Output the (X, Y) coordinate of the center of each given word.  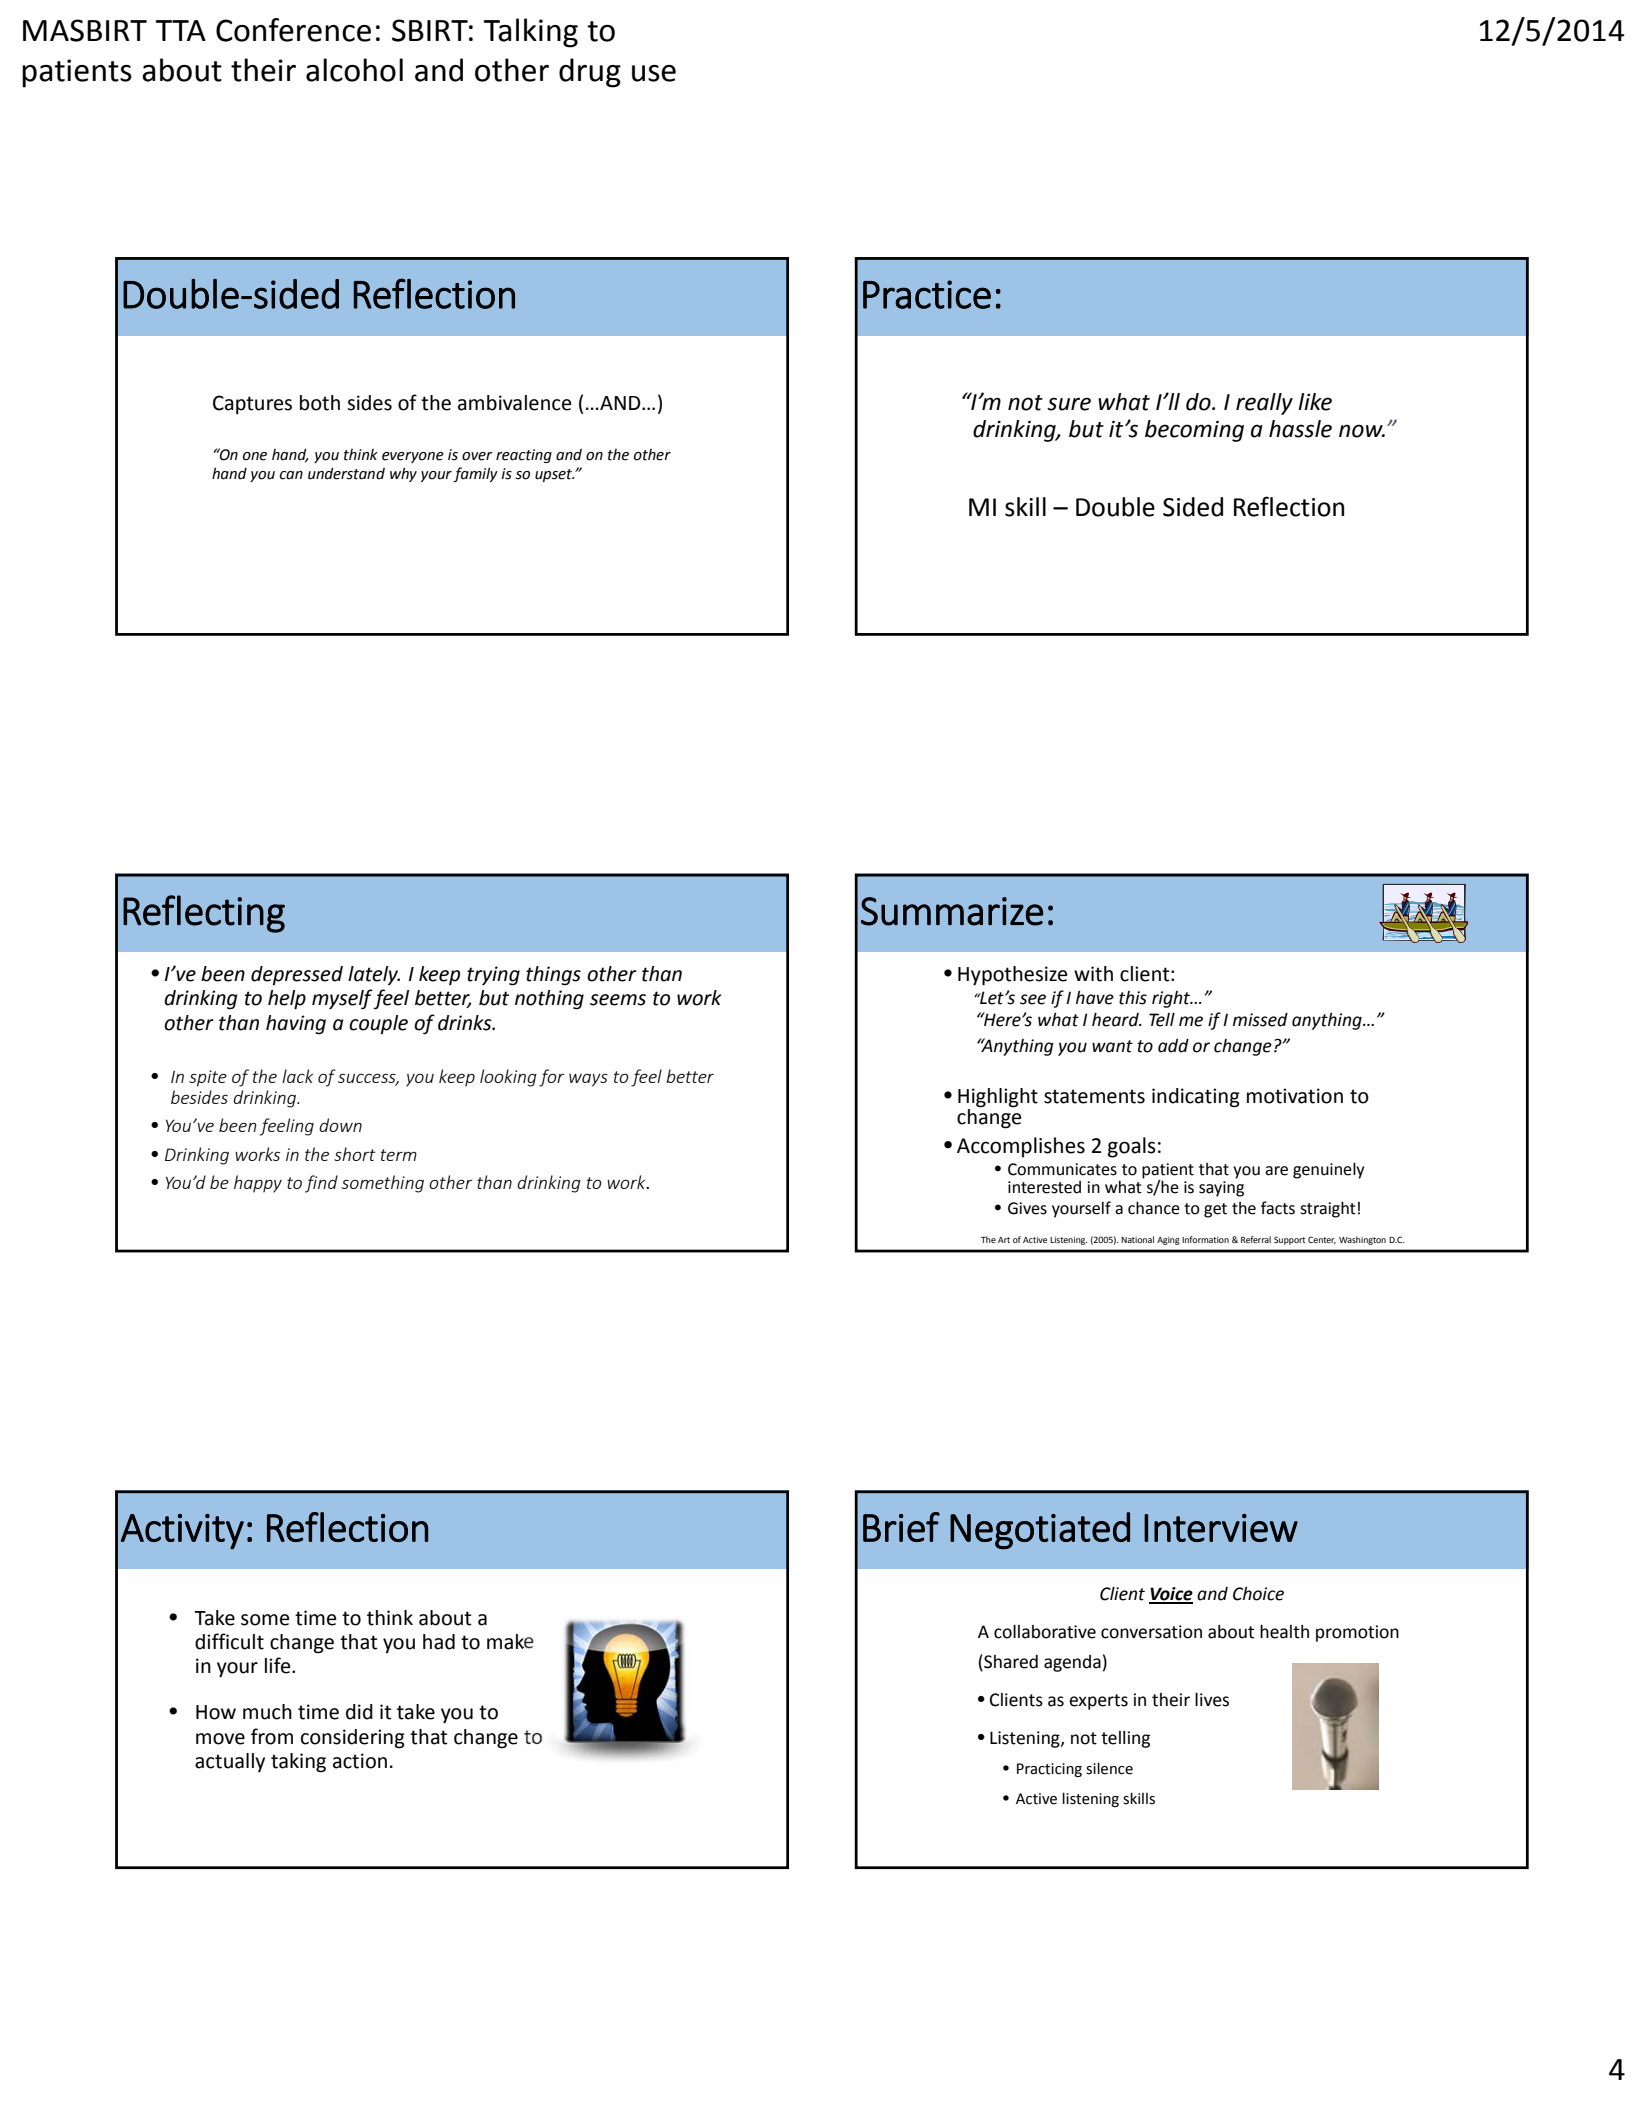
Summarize (952, 911)
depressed (297, 975)
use (654, 73)
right (1172, 999)
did (359, 1712)
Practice (927, 294)
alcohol (354, 70)
